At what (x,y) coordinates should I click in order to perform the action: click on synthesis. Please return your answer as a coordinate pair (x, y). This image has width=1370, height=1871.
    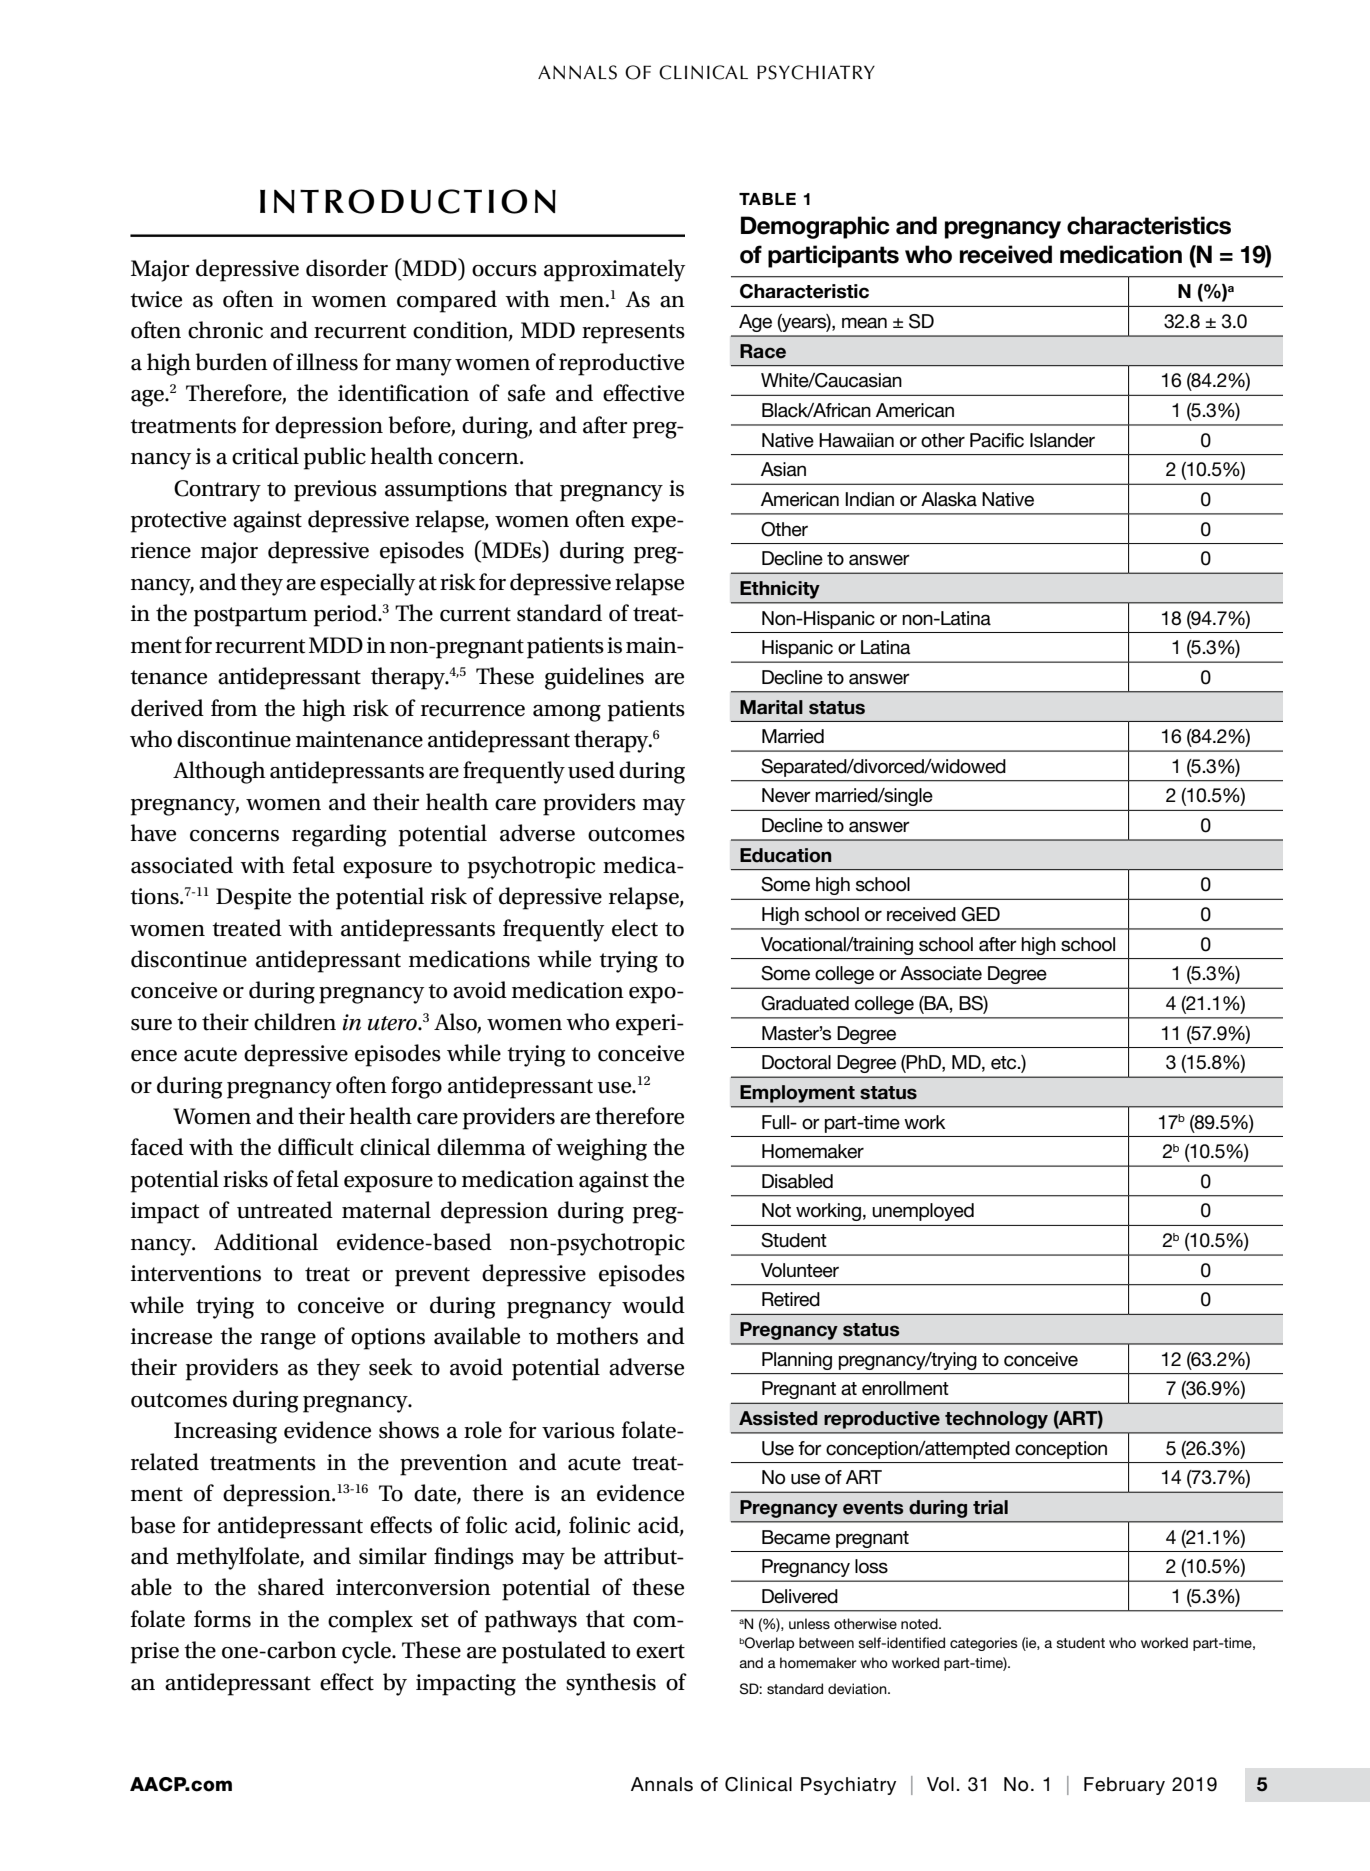
    Looking at the image, I should click on (611, 1684).
